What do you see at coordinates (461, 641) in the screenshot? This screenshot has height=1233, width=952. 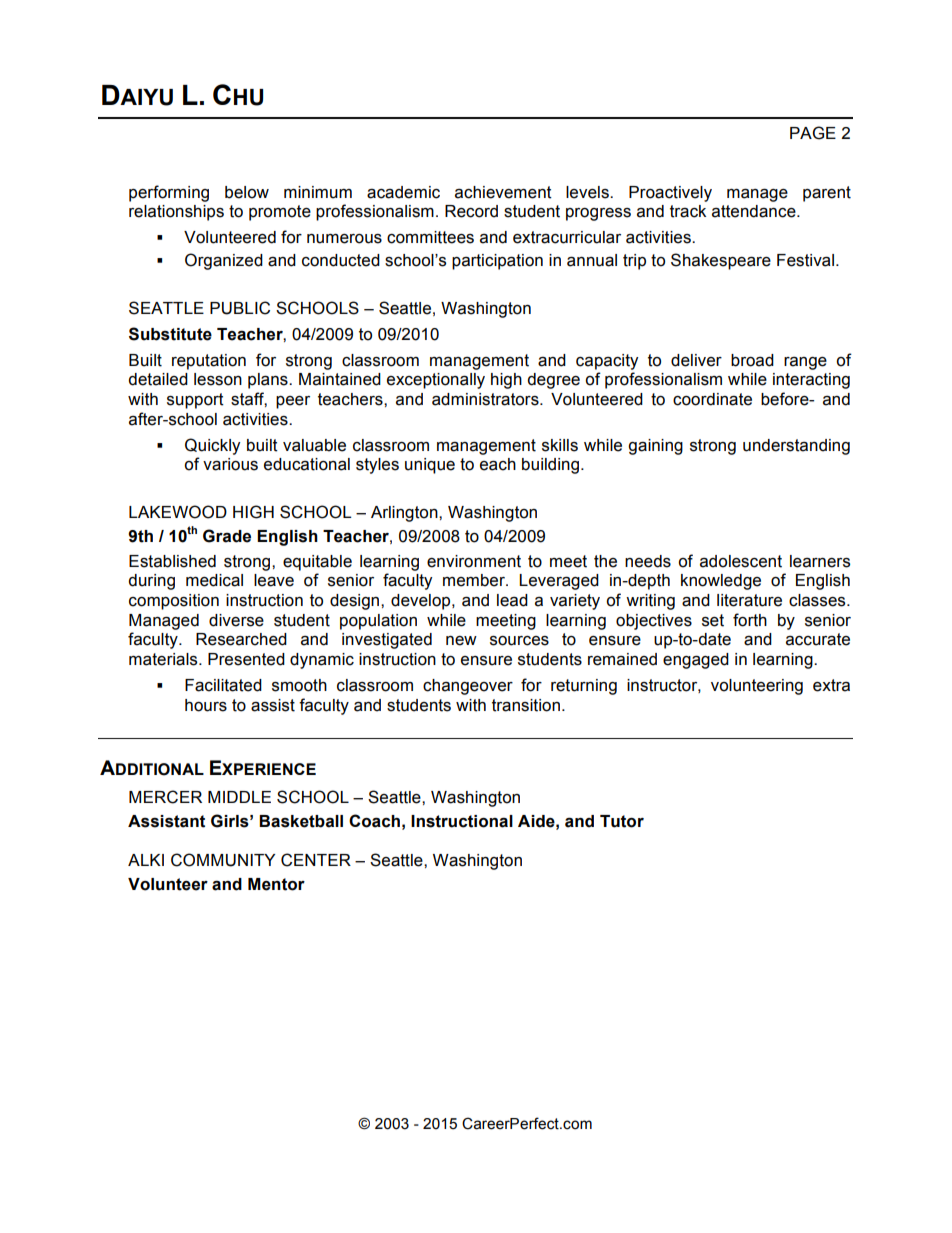 I see `new` at bounding box center [461, 641].
